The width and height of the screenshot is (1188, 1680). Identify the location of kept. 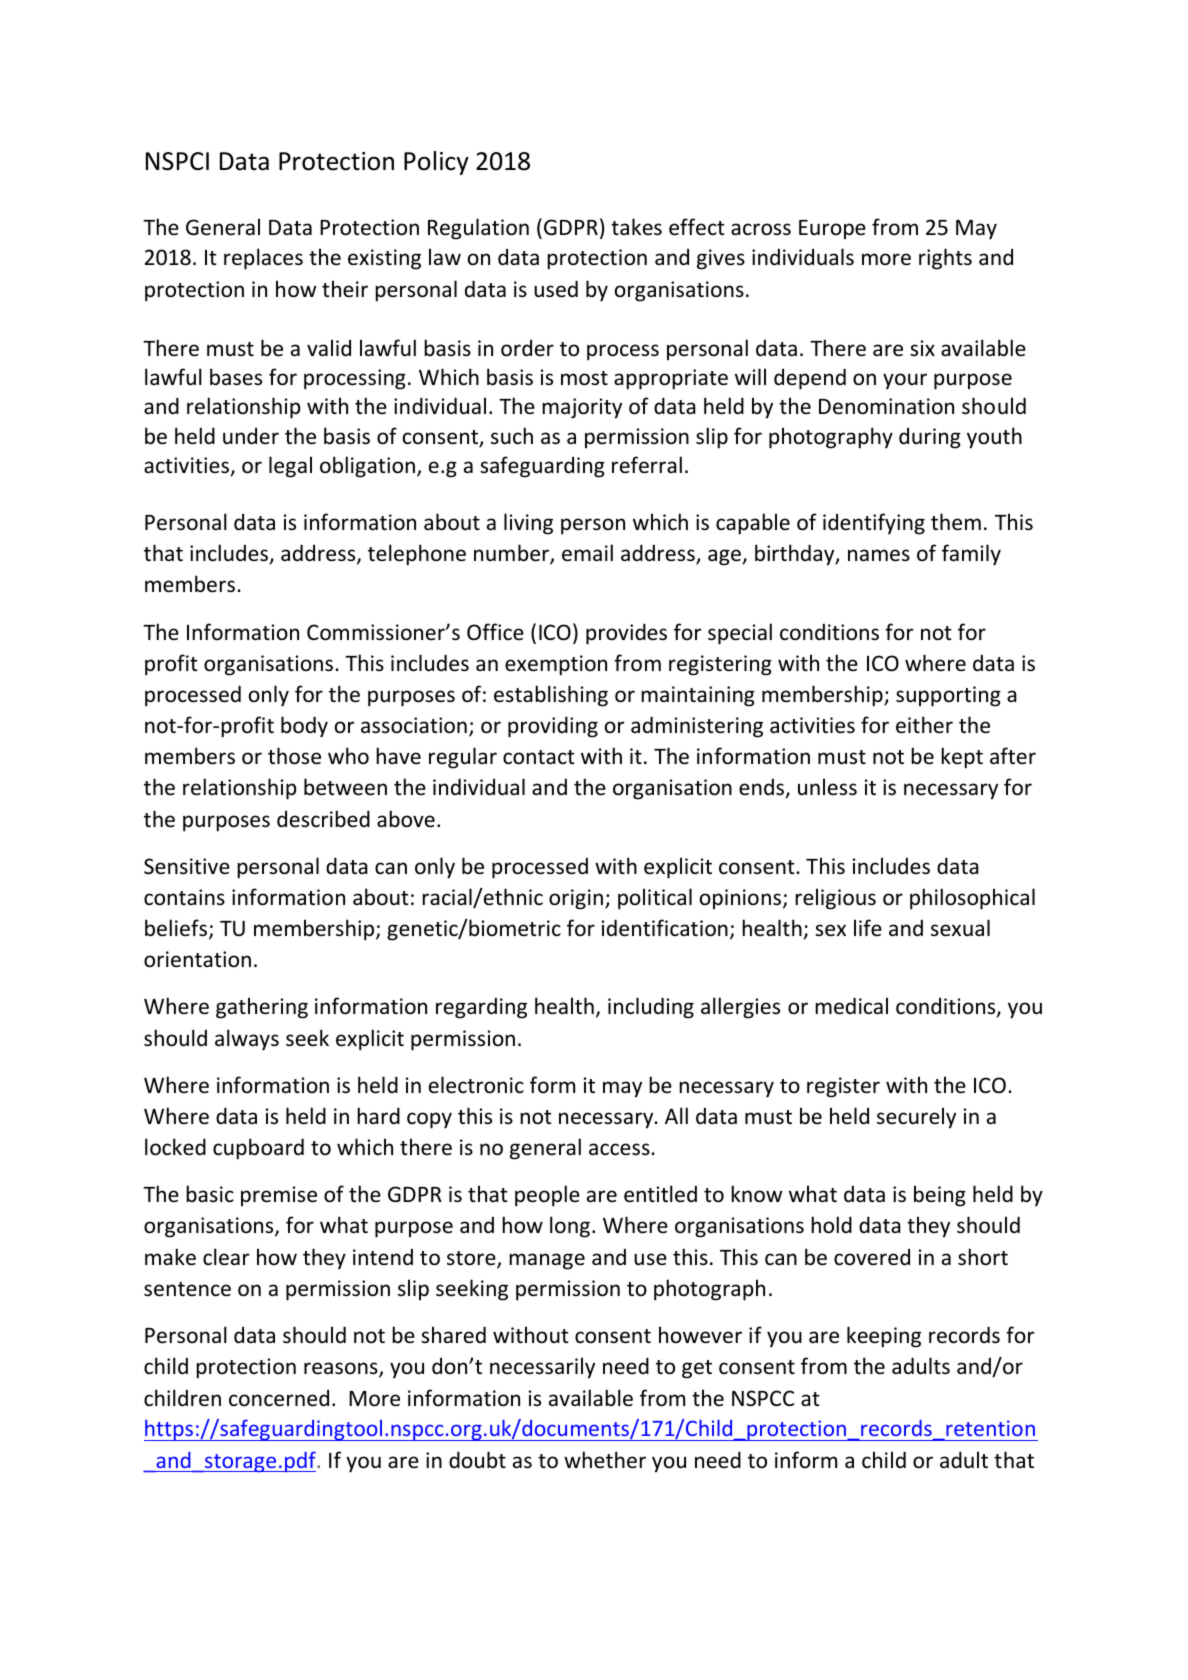
(962, 758).
